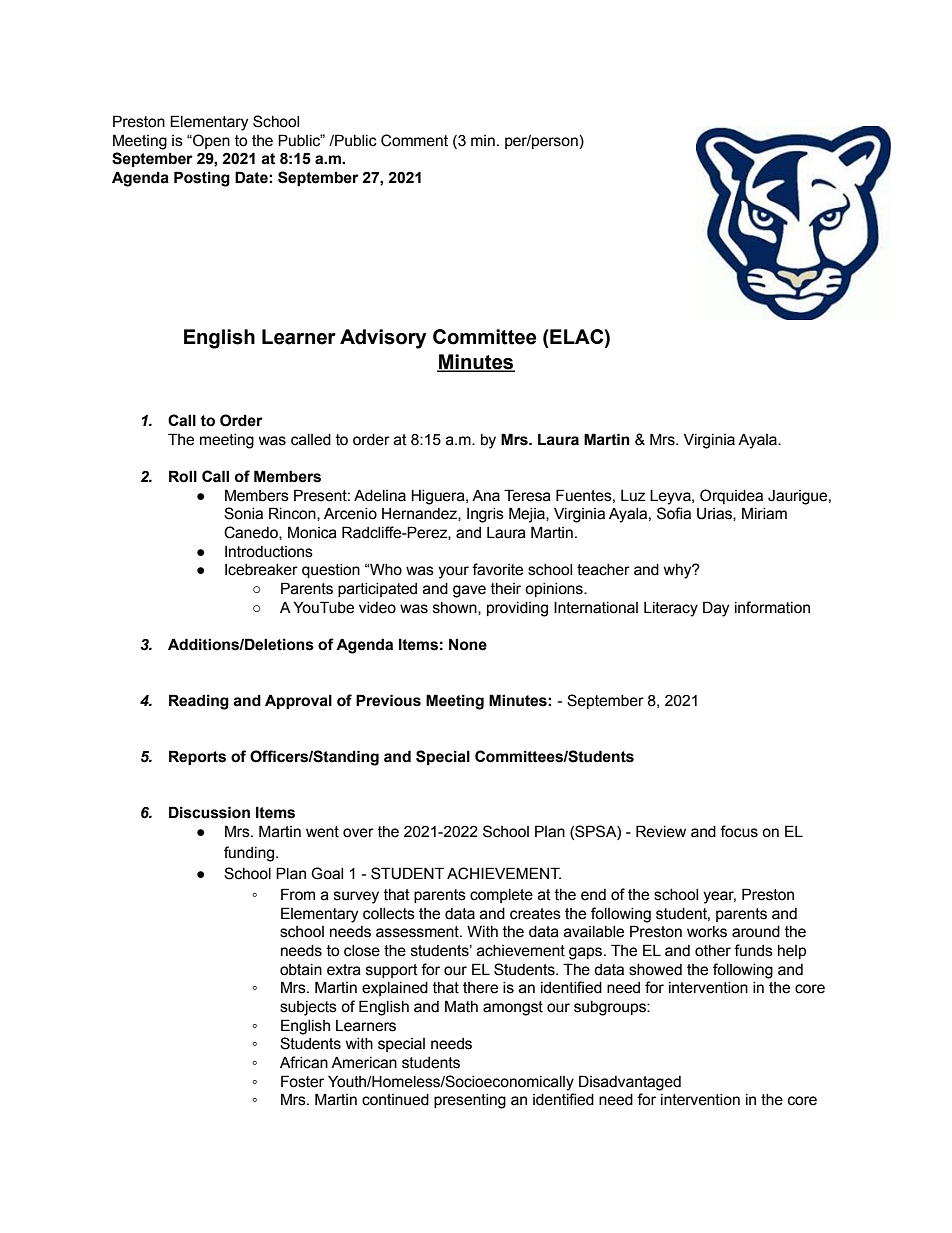 The width and height of the page is (952, 1233). Describe the element at coordinates (261, 570) in the page. I see `Icebreaker` at that location.
